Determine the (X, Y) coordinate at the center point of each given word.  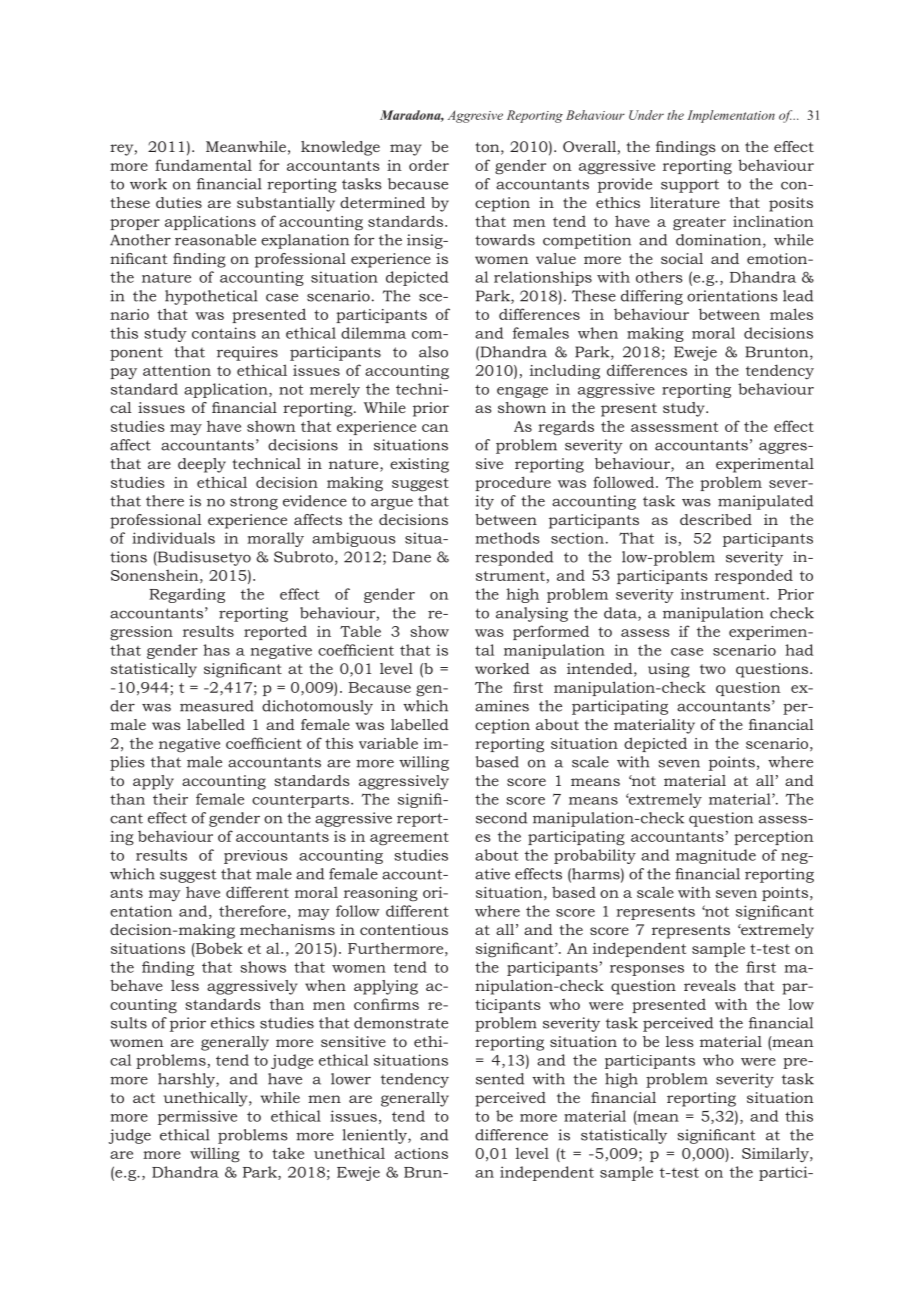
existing (419, 465)
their (170, 799)
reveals (710, 985)
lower (351, 1079)
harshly (187, 1080)
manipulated (765, 502)
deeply (202, 465)
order (429, 165)
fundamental (203, 165)
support (690, 186)
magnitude (716, 856)
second (501, 818)
